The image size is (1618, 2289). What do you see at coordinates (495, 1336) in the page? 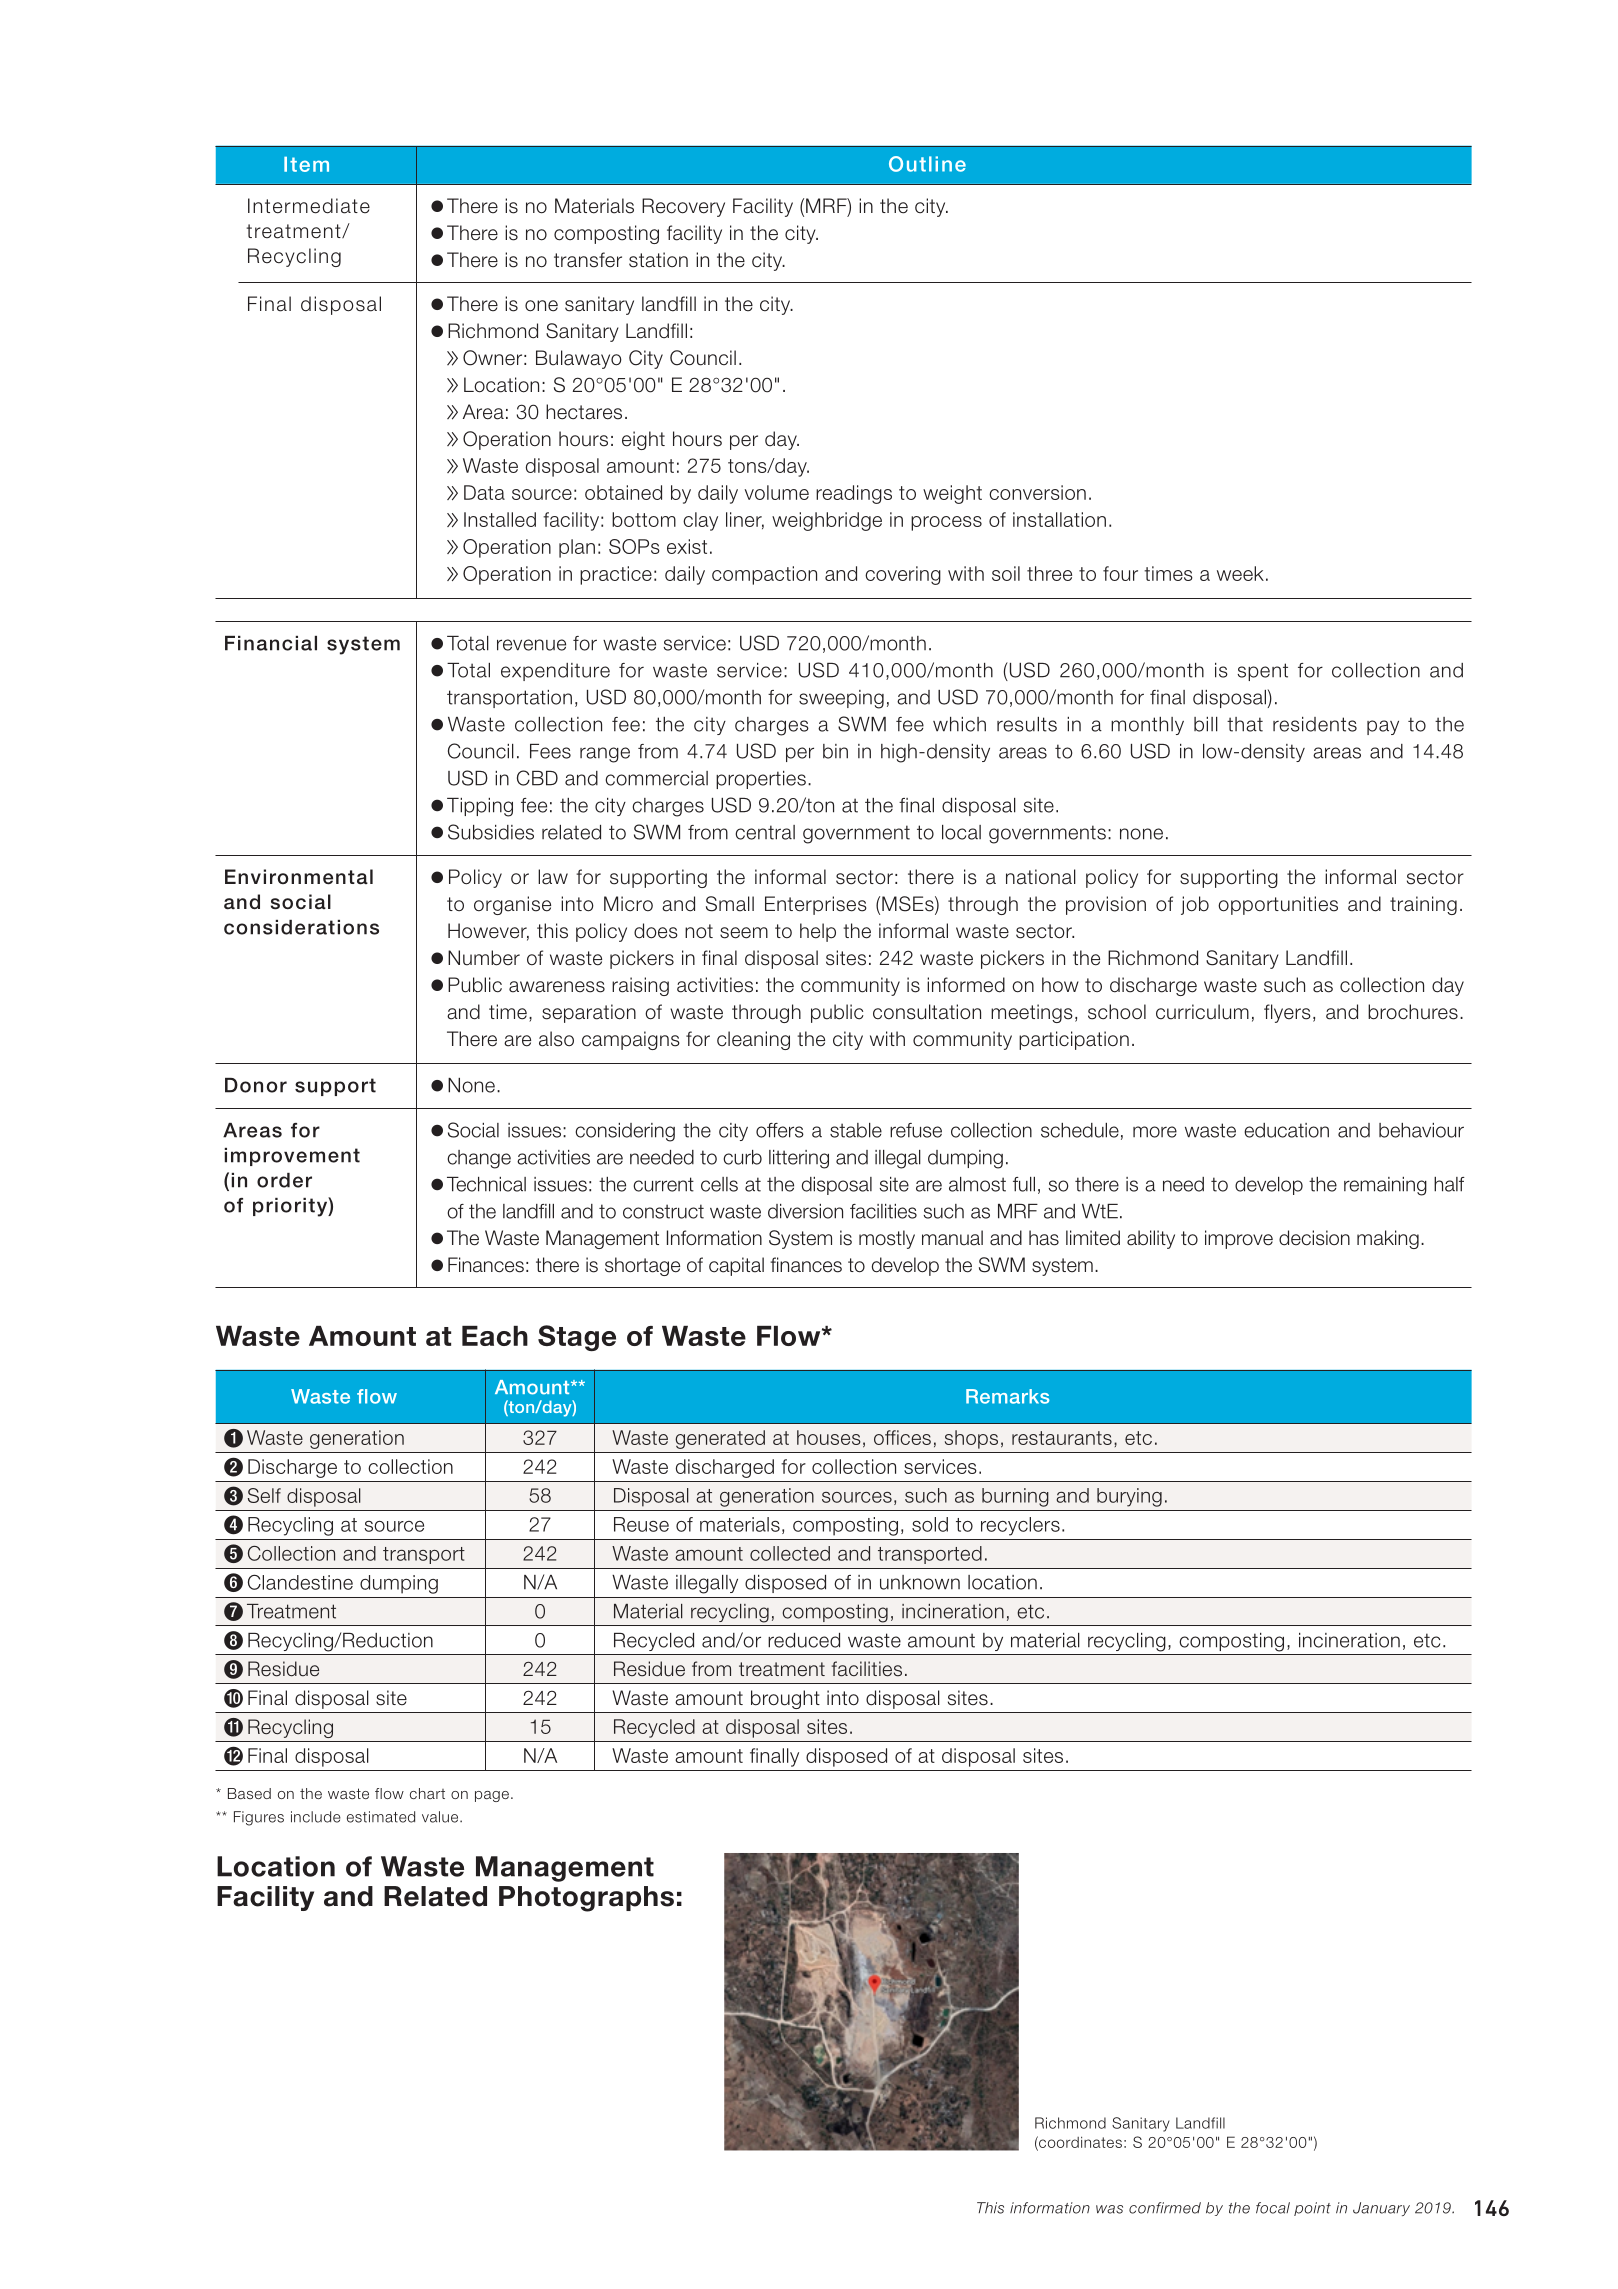
I see `Each` at bounding box center [495, 1336].
